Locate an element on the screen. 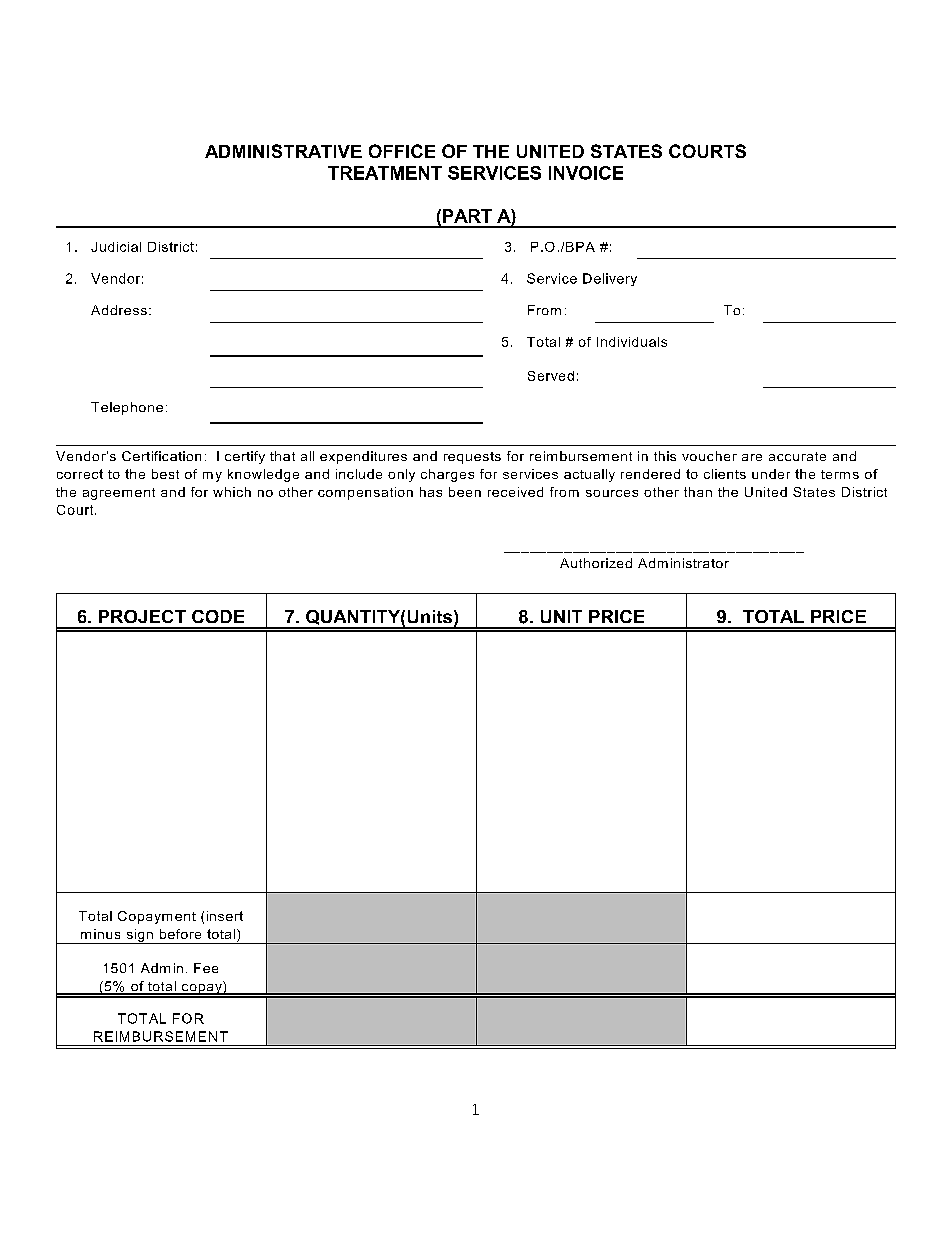 This screenshot has width=952, height=1233. requests is located at coordinates (472, 458).
